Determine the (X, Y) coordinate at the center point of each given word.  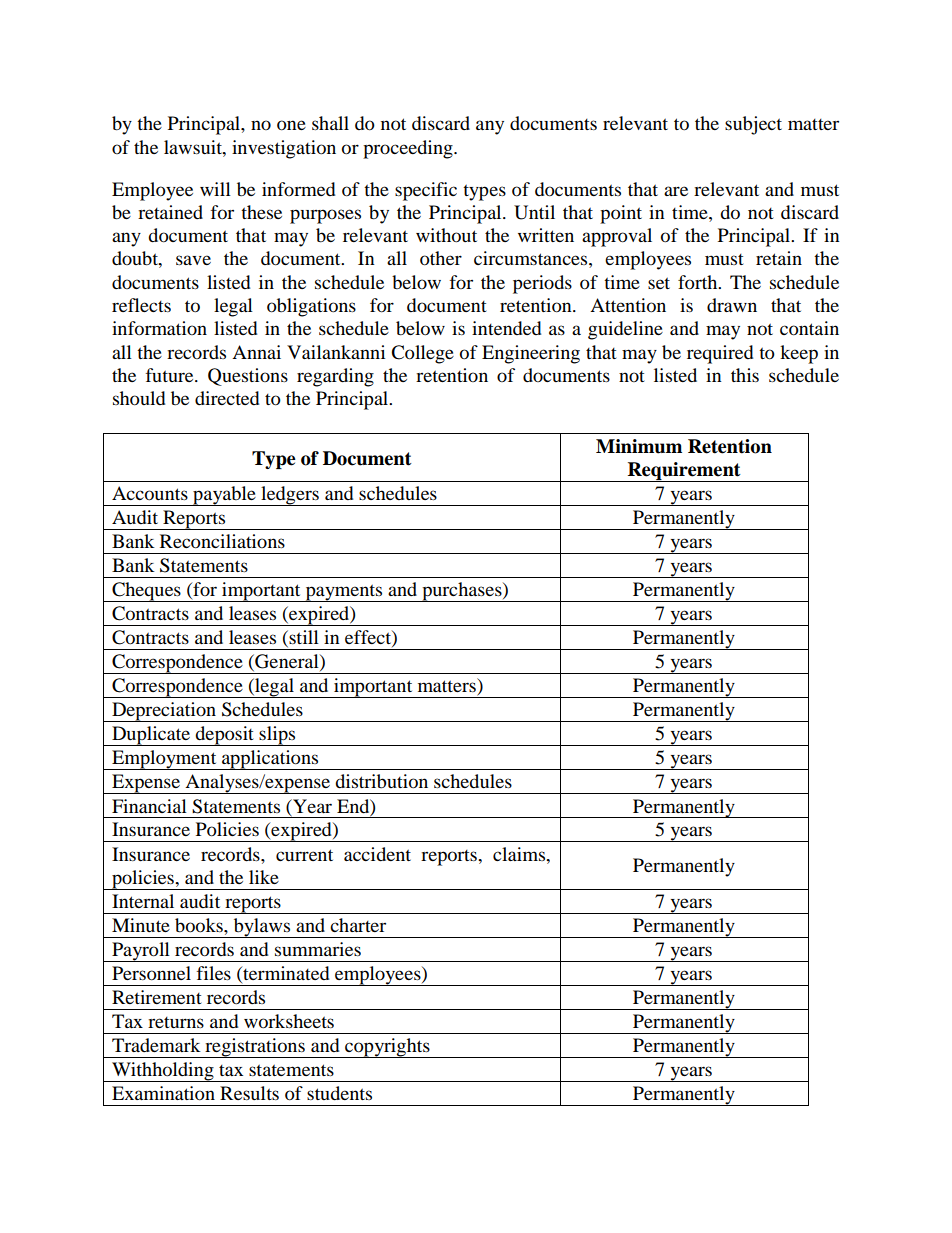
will (215, 189)
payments (344, 593)
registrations (255, 1048)
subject (753, 125)
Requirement (684, 472)
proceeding (409, 149)
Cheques (146, 592)
